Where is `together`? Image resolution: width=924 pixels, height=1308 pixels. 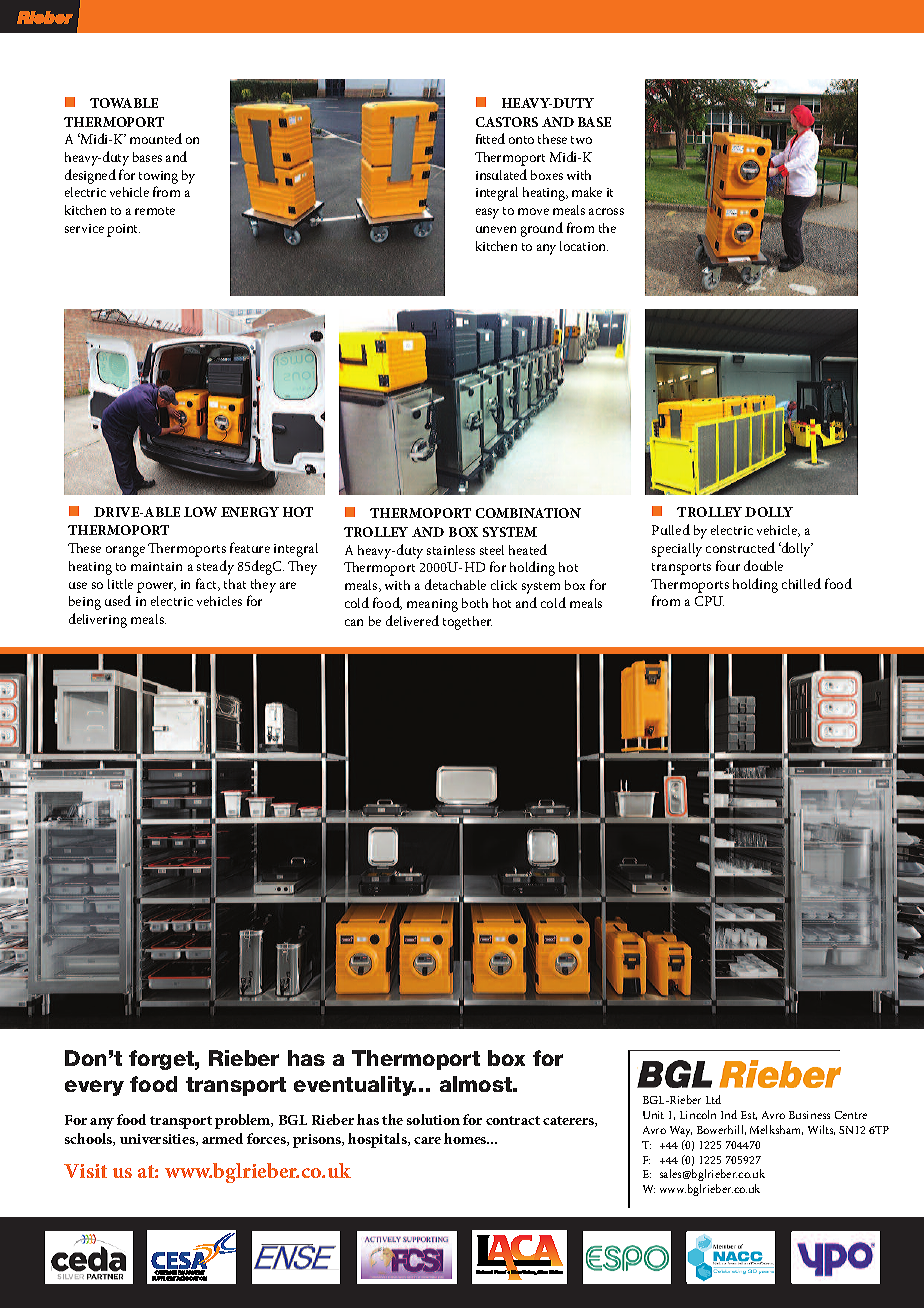
together is located at coordinates (467, 623).
